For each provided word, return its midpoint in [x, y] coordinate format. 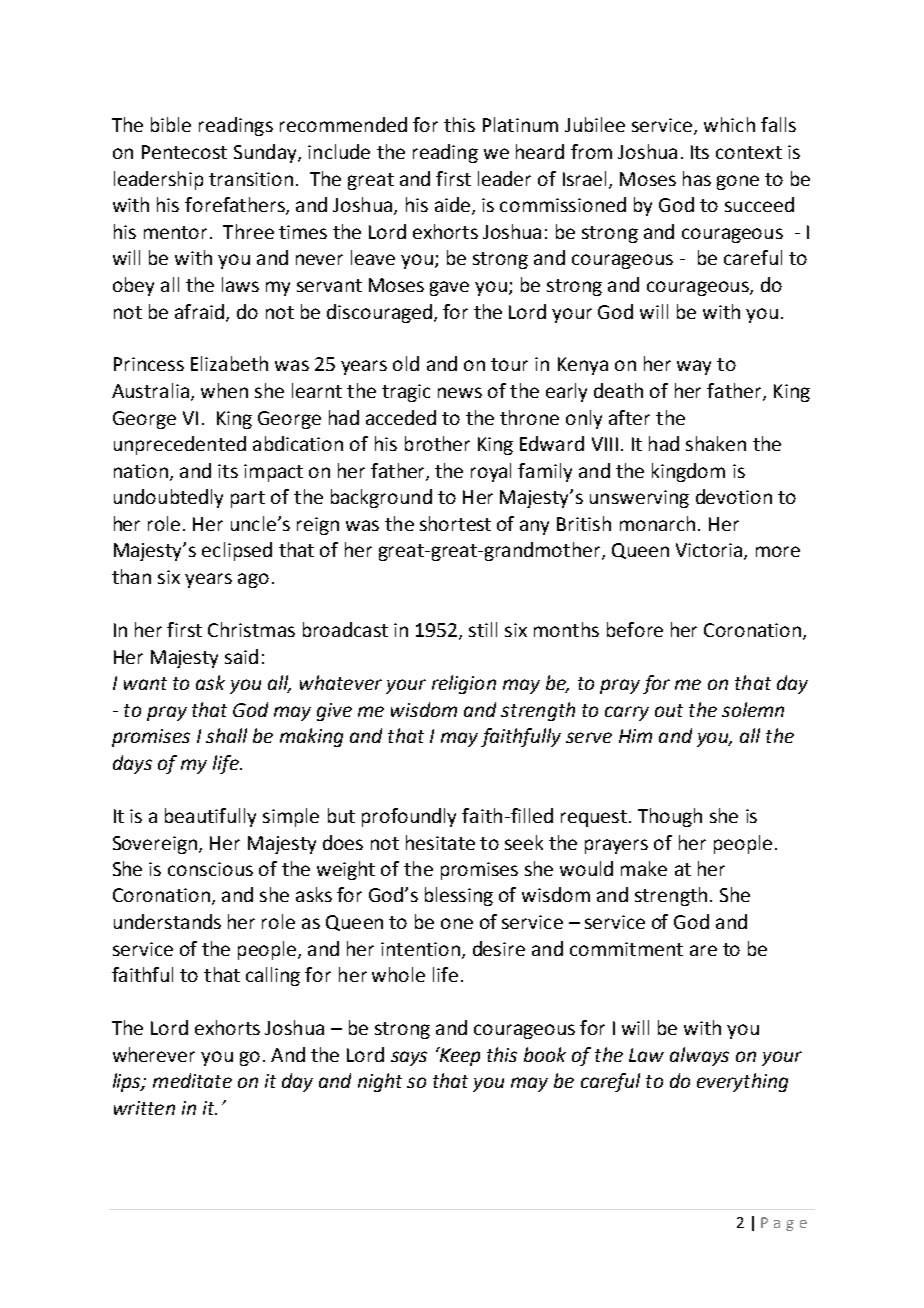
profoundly [409, 817]
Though [670, 817]
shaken [716, 443]
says [409, 1058]
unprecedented [180, 445]
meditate [192, 1080]
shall [226, 735]
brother [437, 443]
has [697, 178]
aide [454, 206]
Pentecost [184, 152]
